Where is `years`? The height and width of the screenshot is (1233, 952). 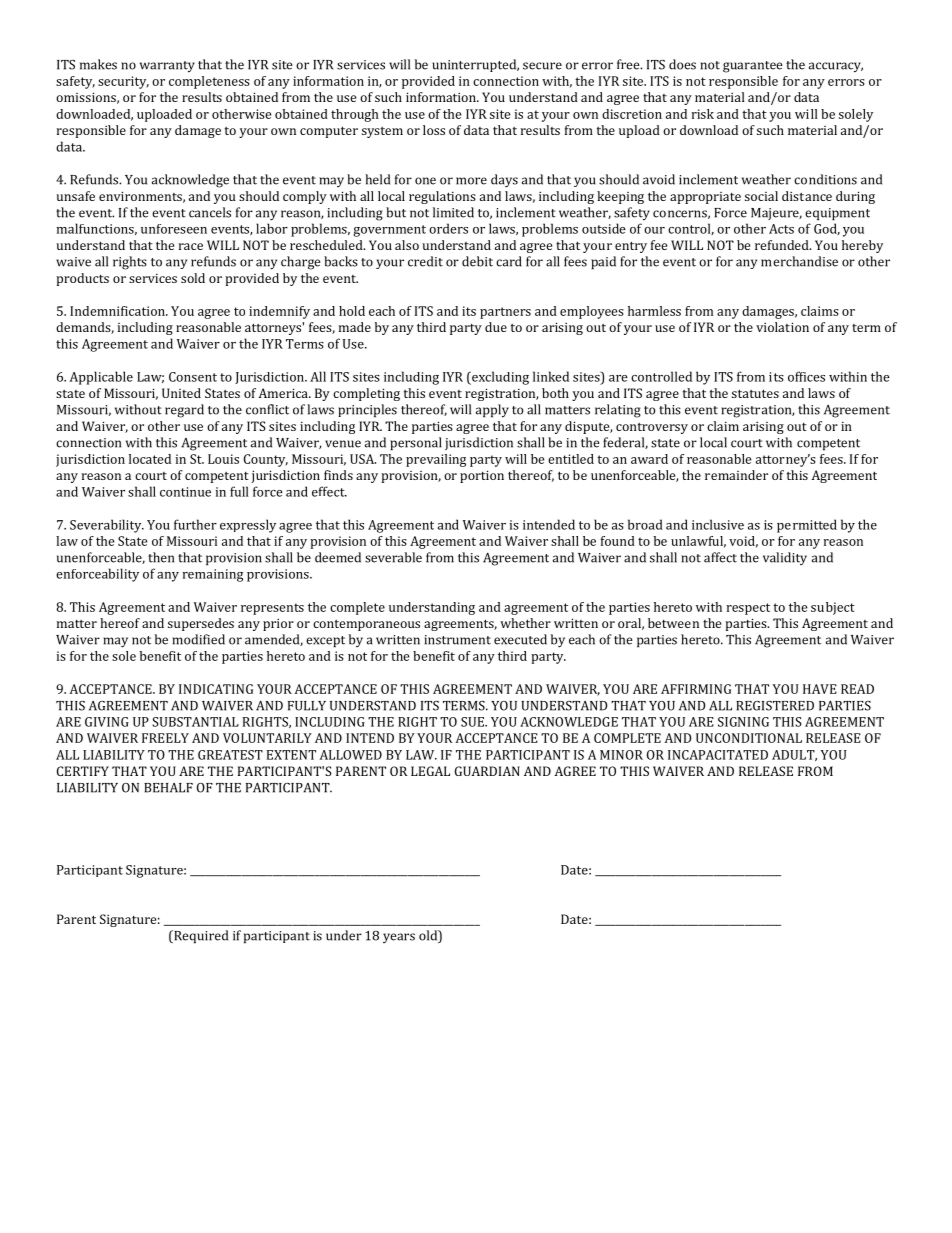
years is located at coordinates (399, 938).
